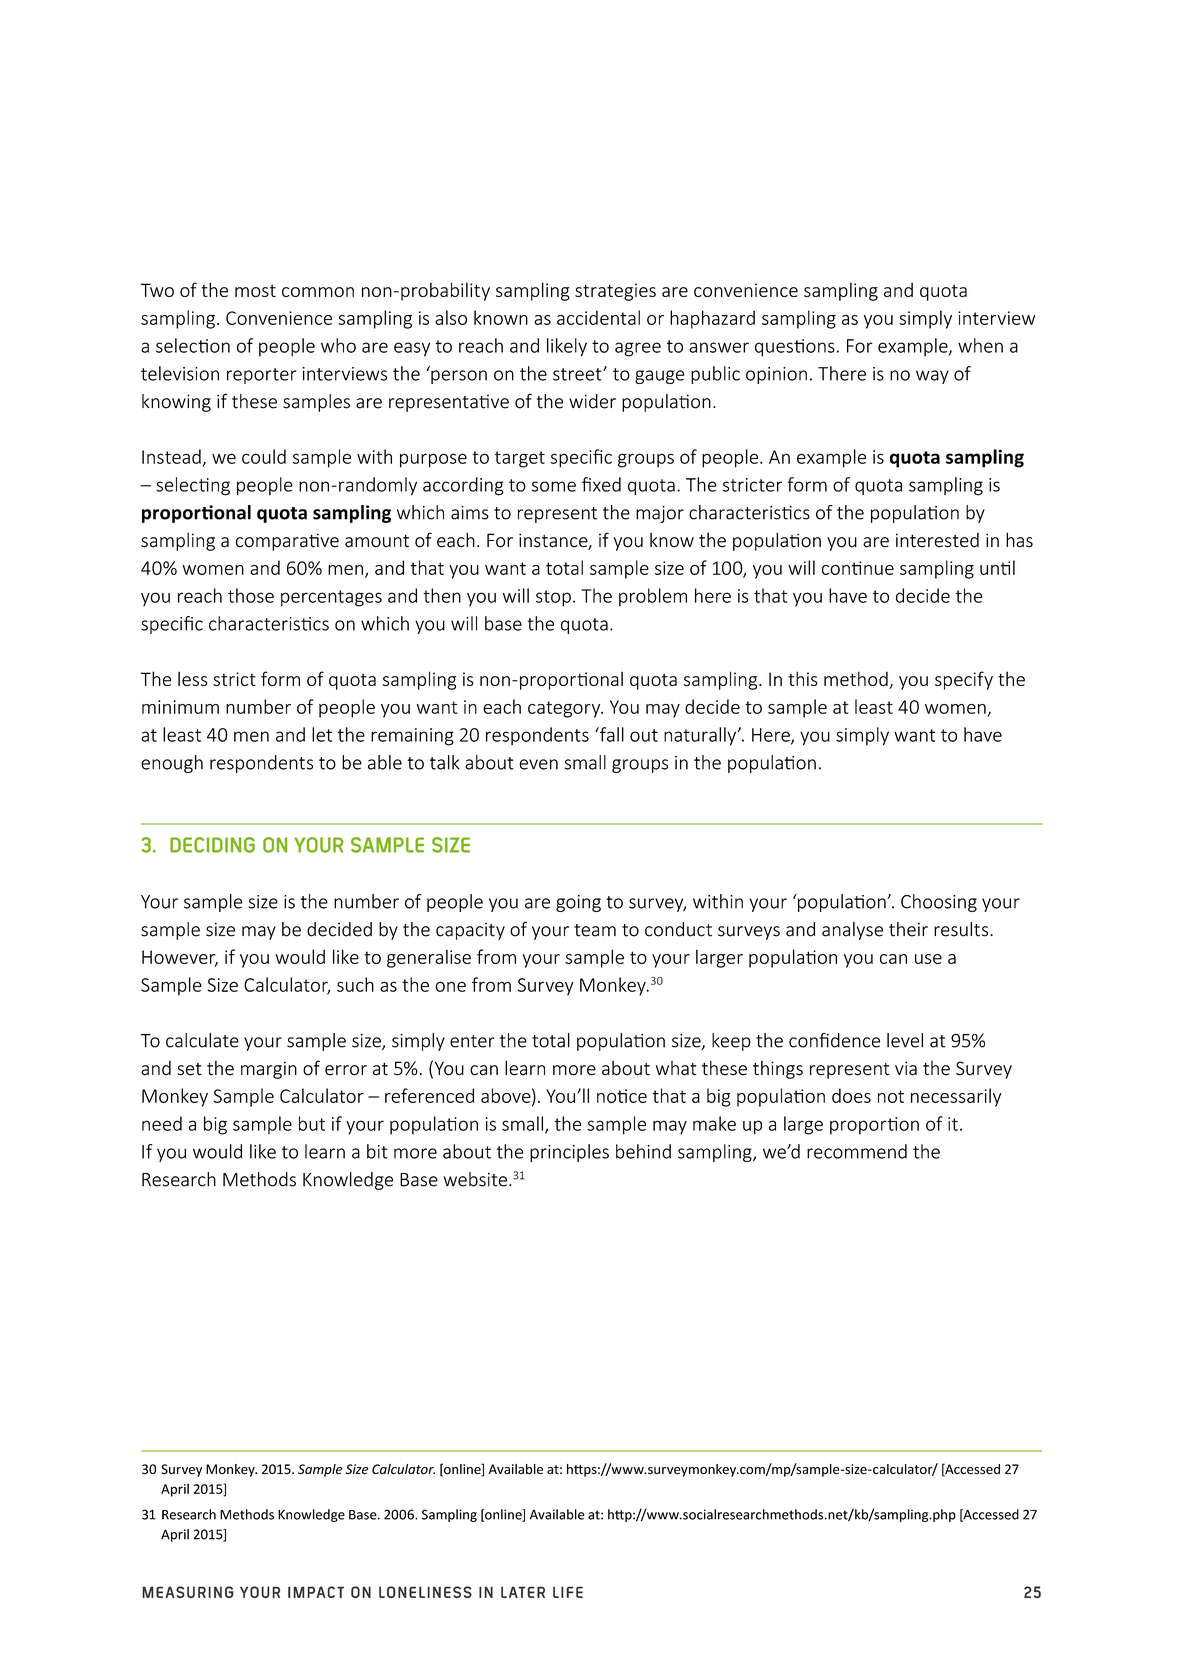 The height and width of the page is (1671, 1182). I want to click on recommend, so click(857, 1151).
